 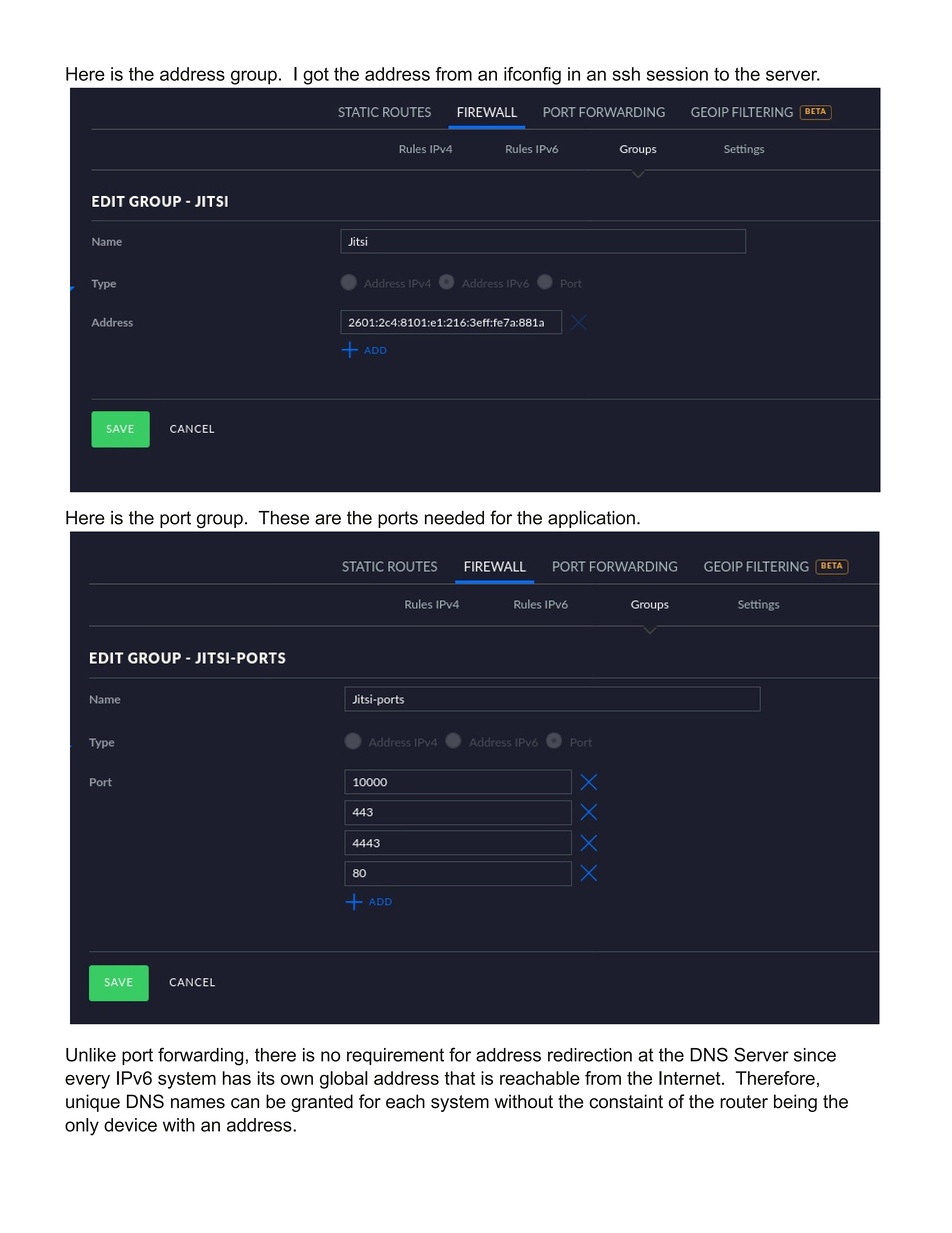 What do you see at coordinates (591, 519) in the screenshot?
I see `application` at bounding box center [591, 519].
